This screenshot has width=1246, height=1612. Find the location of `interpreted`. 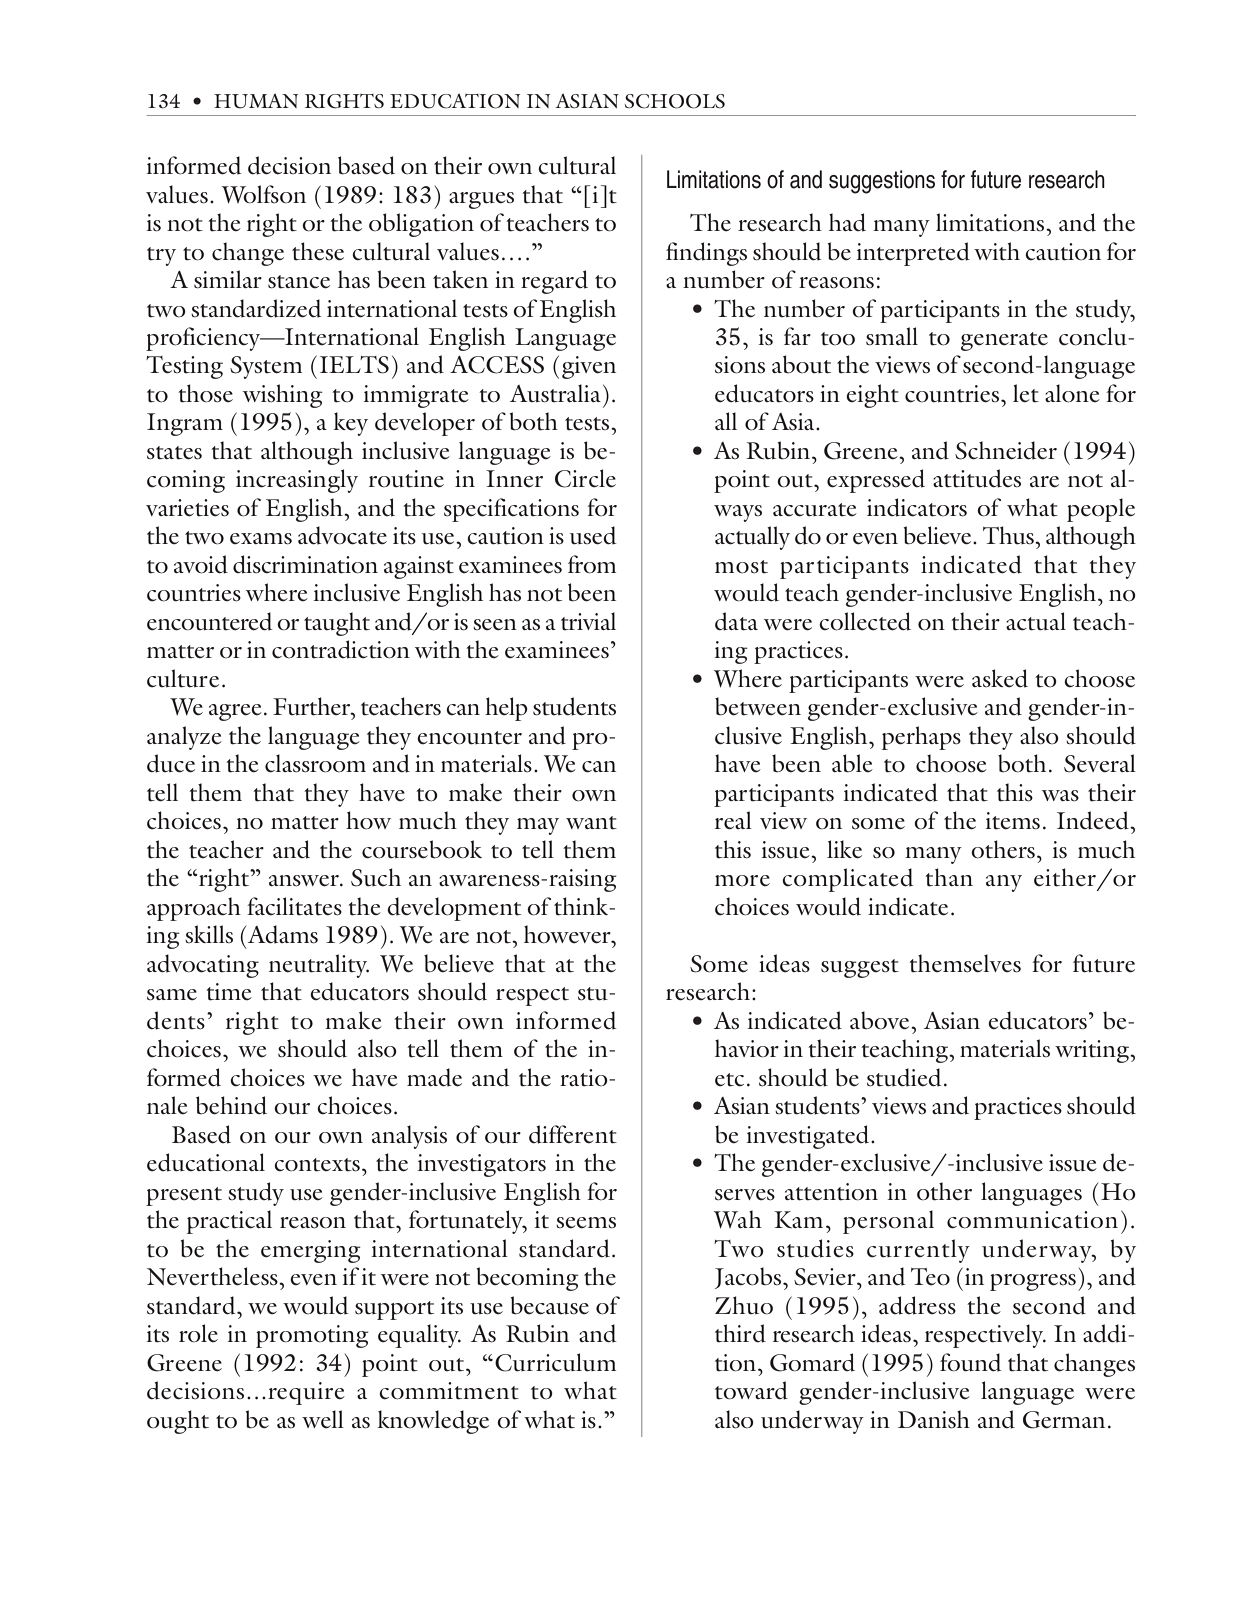

interpreted is located at coordinates (913, 254).
